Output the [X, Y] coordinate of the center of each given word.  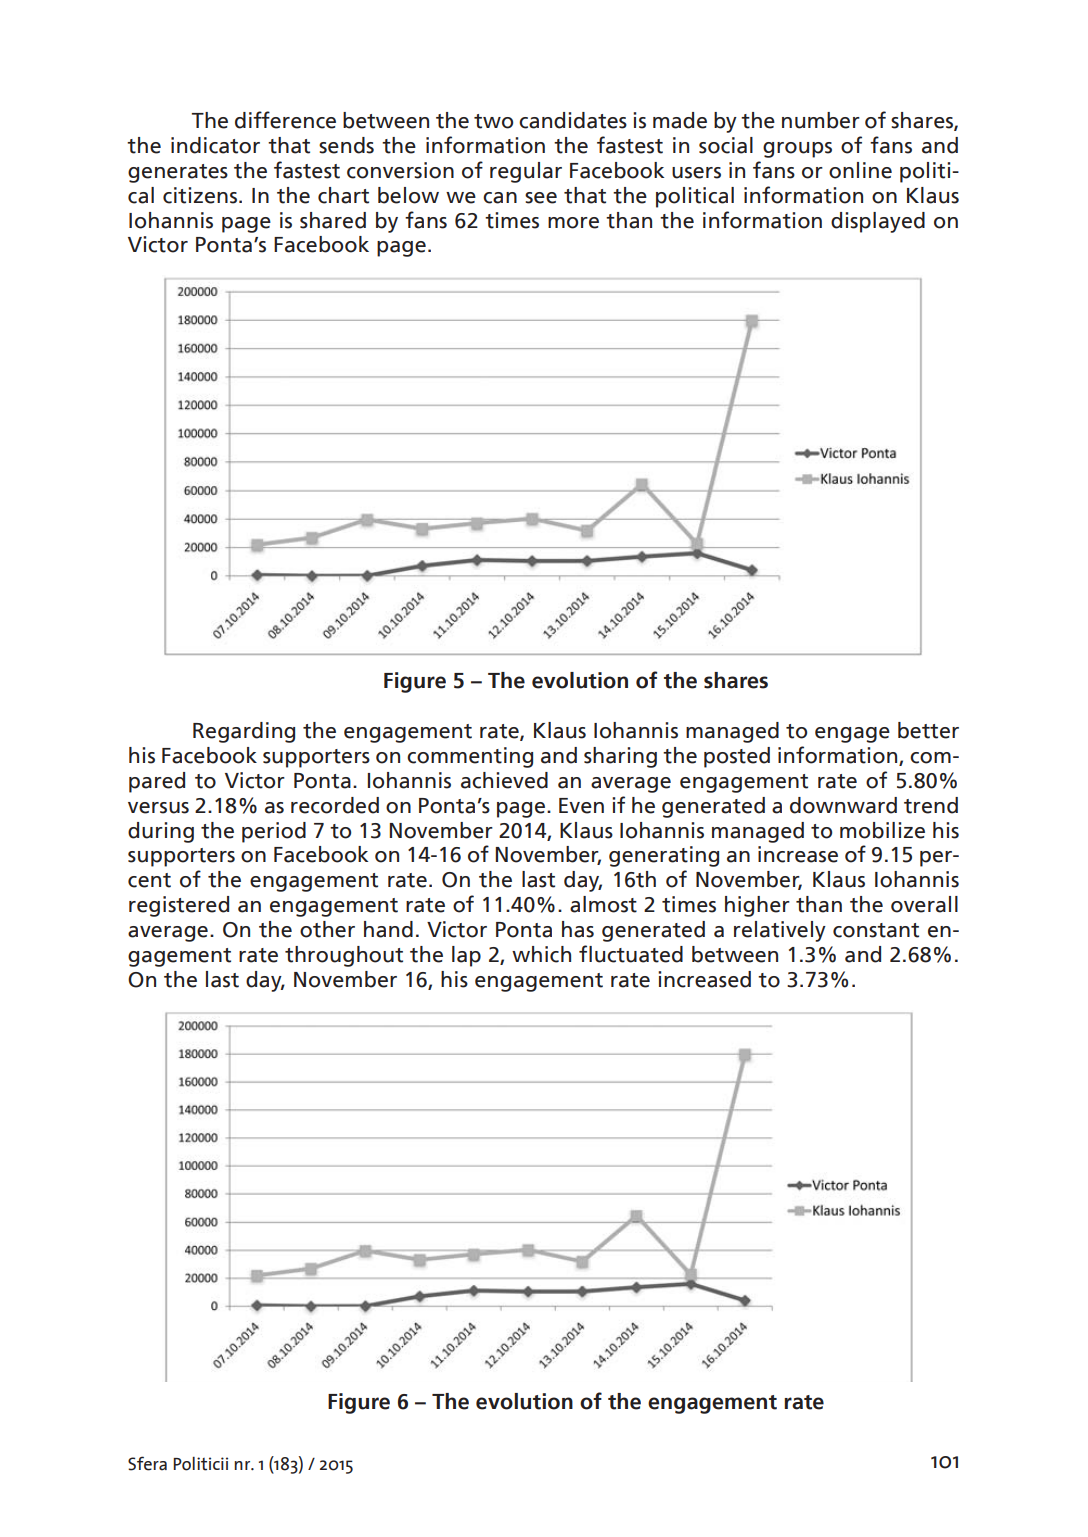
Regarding [244, 732]
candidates [573, 120]
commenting [470, 757]
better [928, 730]
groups [797, 150]
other [327, 929]
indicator [215, 145]
